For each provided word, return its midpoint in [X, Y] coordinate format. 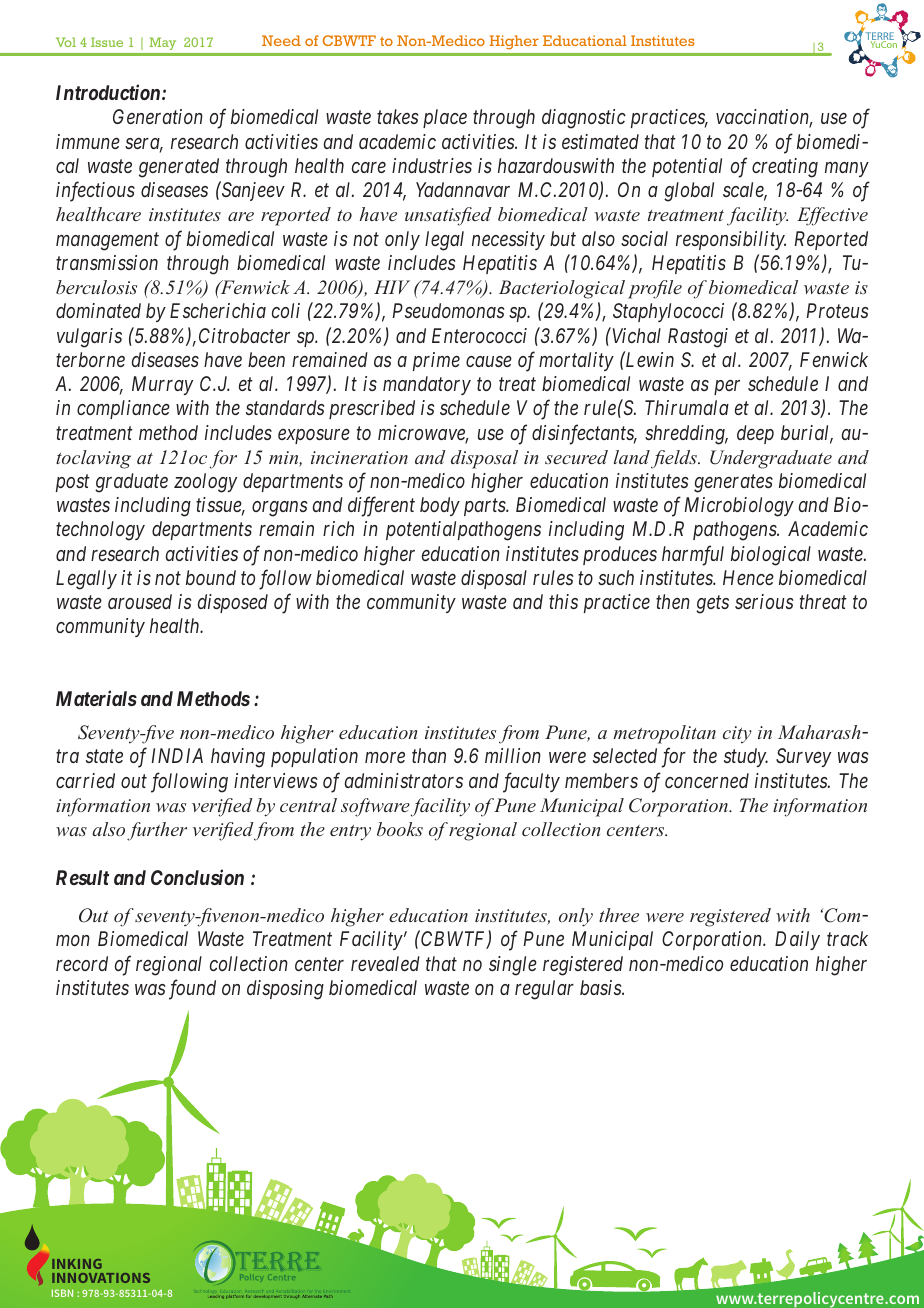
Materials [96, 698]
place [445, 118]
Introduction [108, 92]
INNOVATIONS [101, 1278]
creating [785, 168]
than [429, 755]
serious [764, 601]
